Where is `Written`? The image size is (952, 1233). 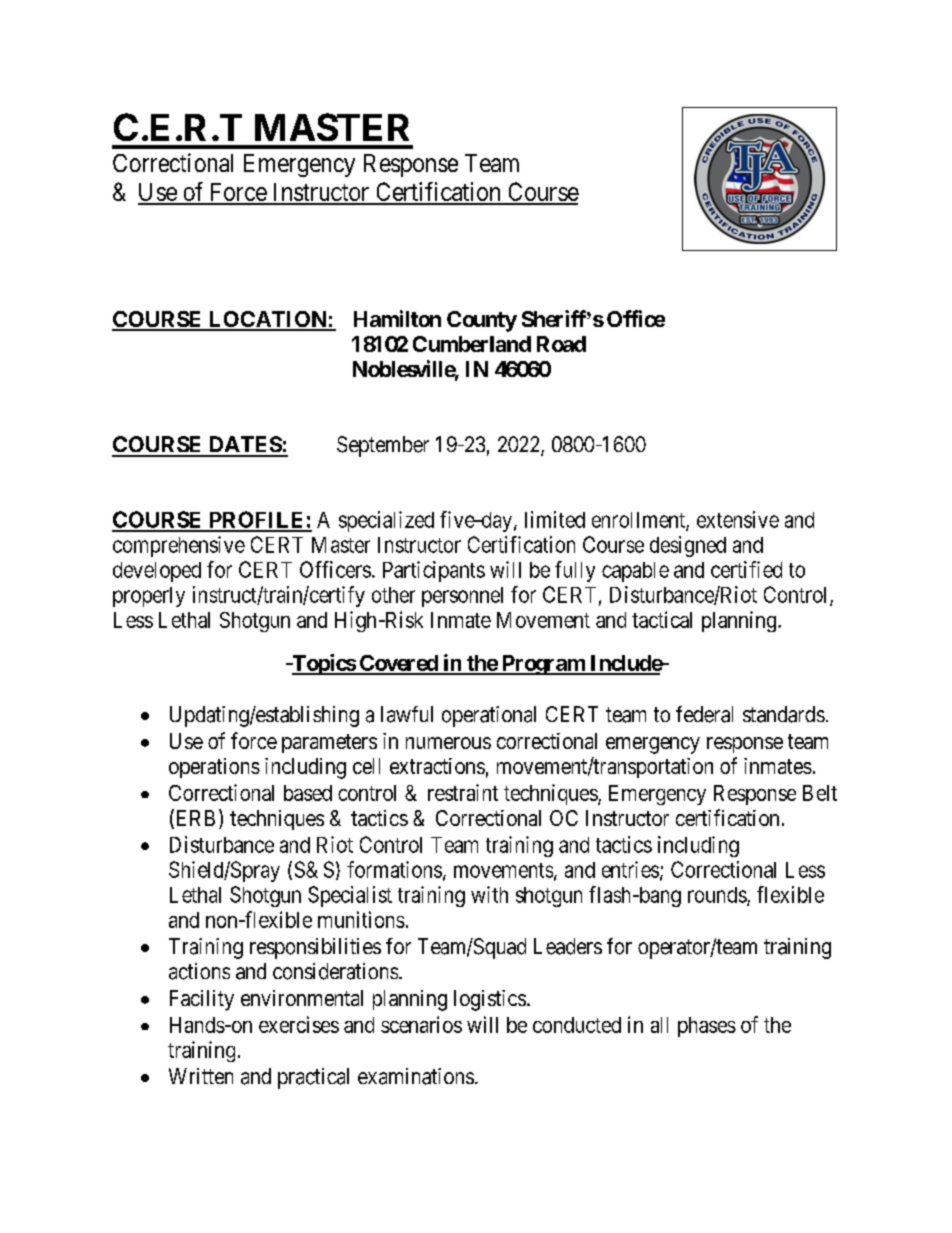
Written is located at coordinates (201, 1076).
